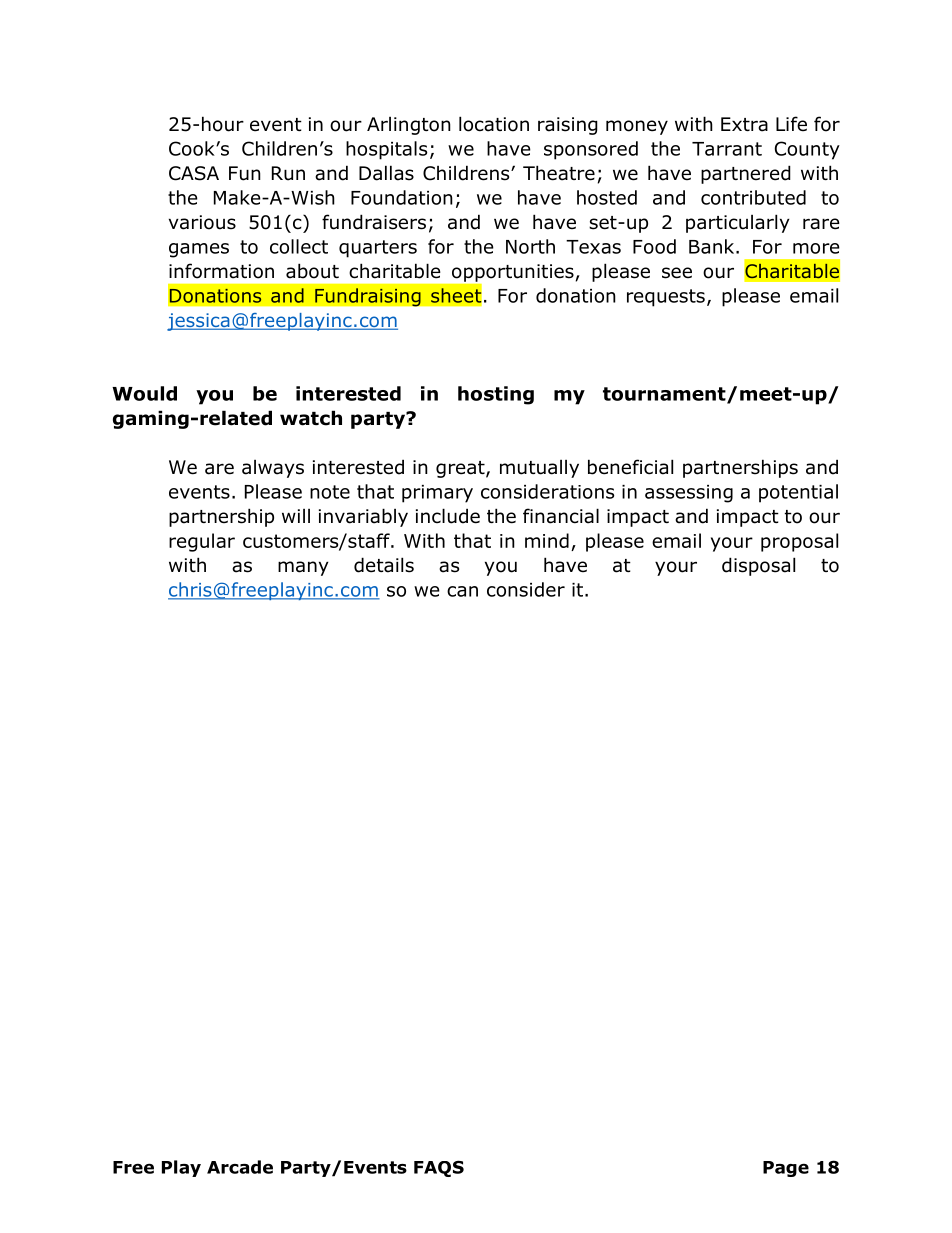  I want to click on Arcade, so click(240, 1167).
